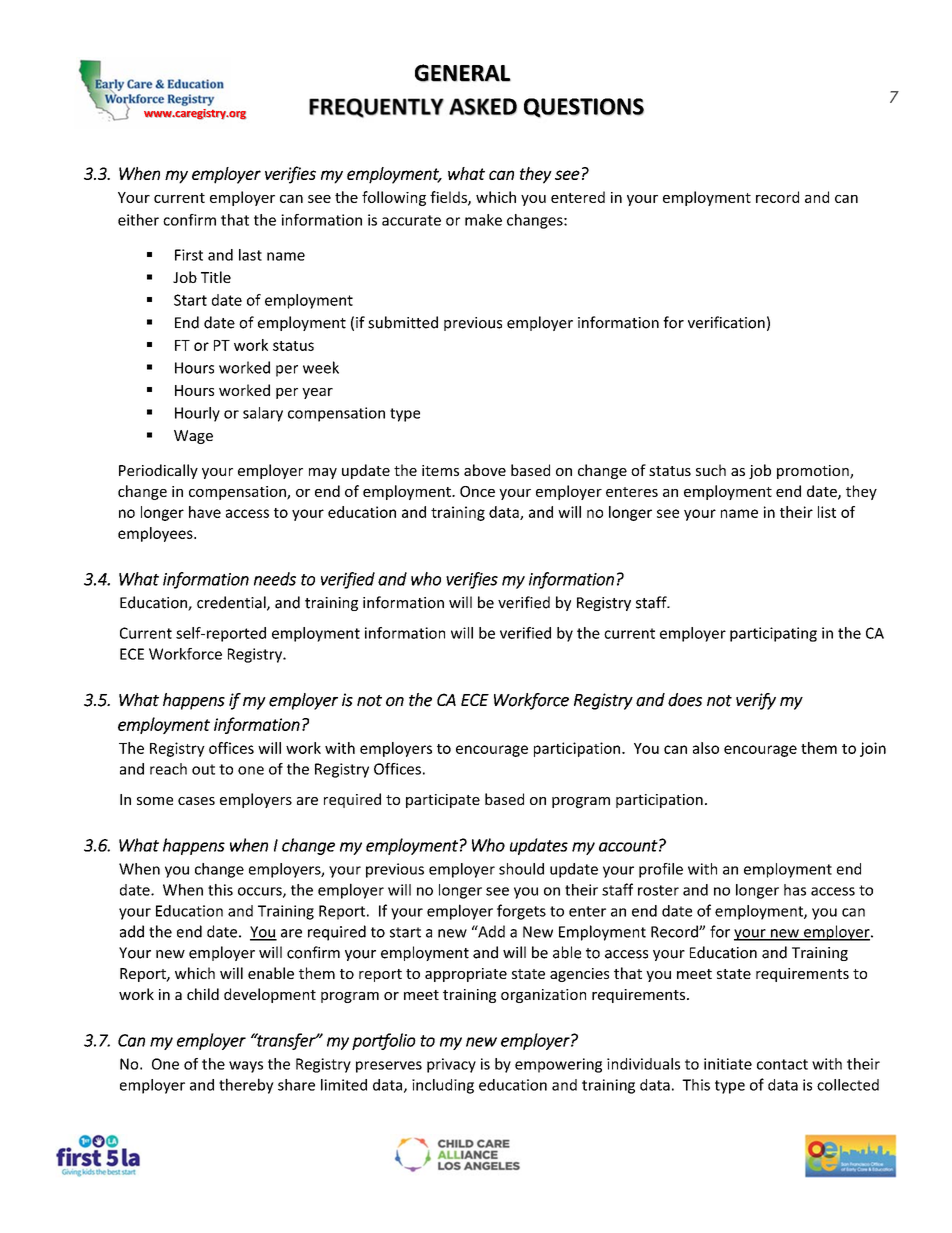 This document has width=952, height=1233. What do you see at coordinates (196, 801) in the document?
I see `cases` at bounding box center [196, 801].
